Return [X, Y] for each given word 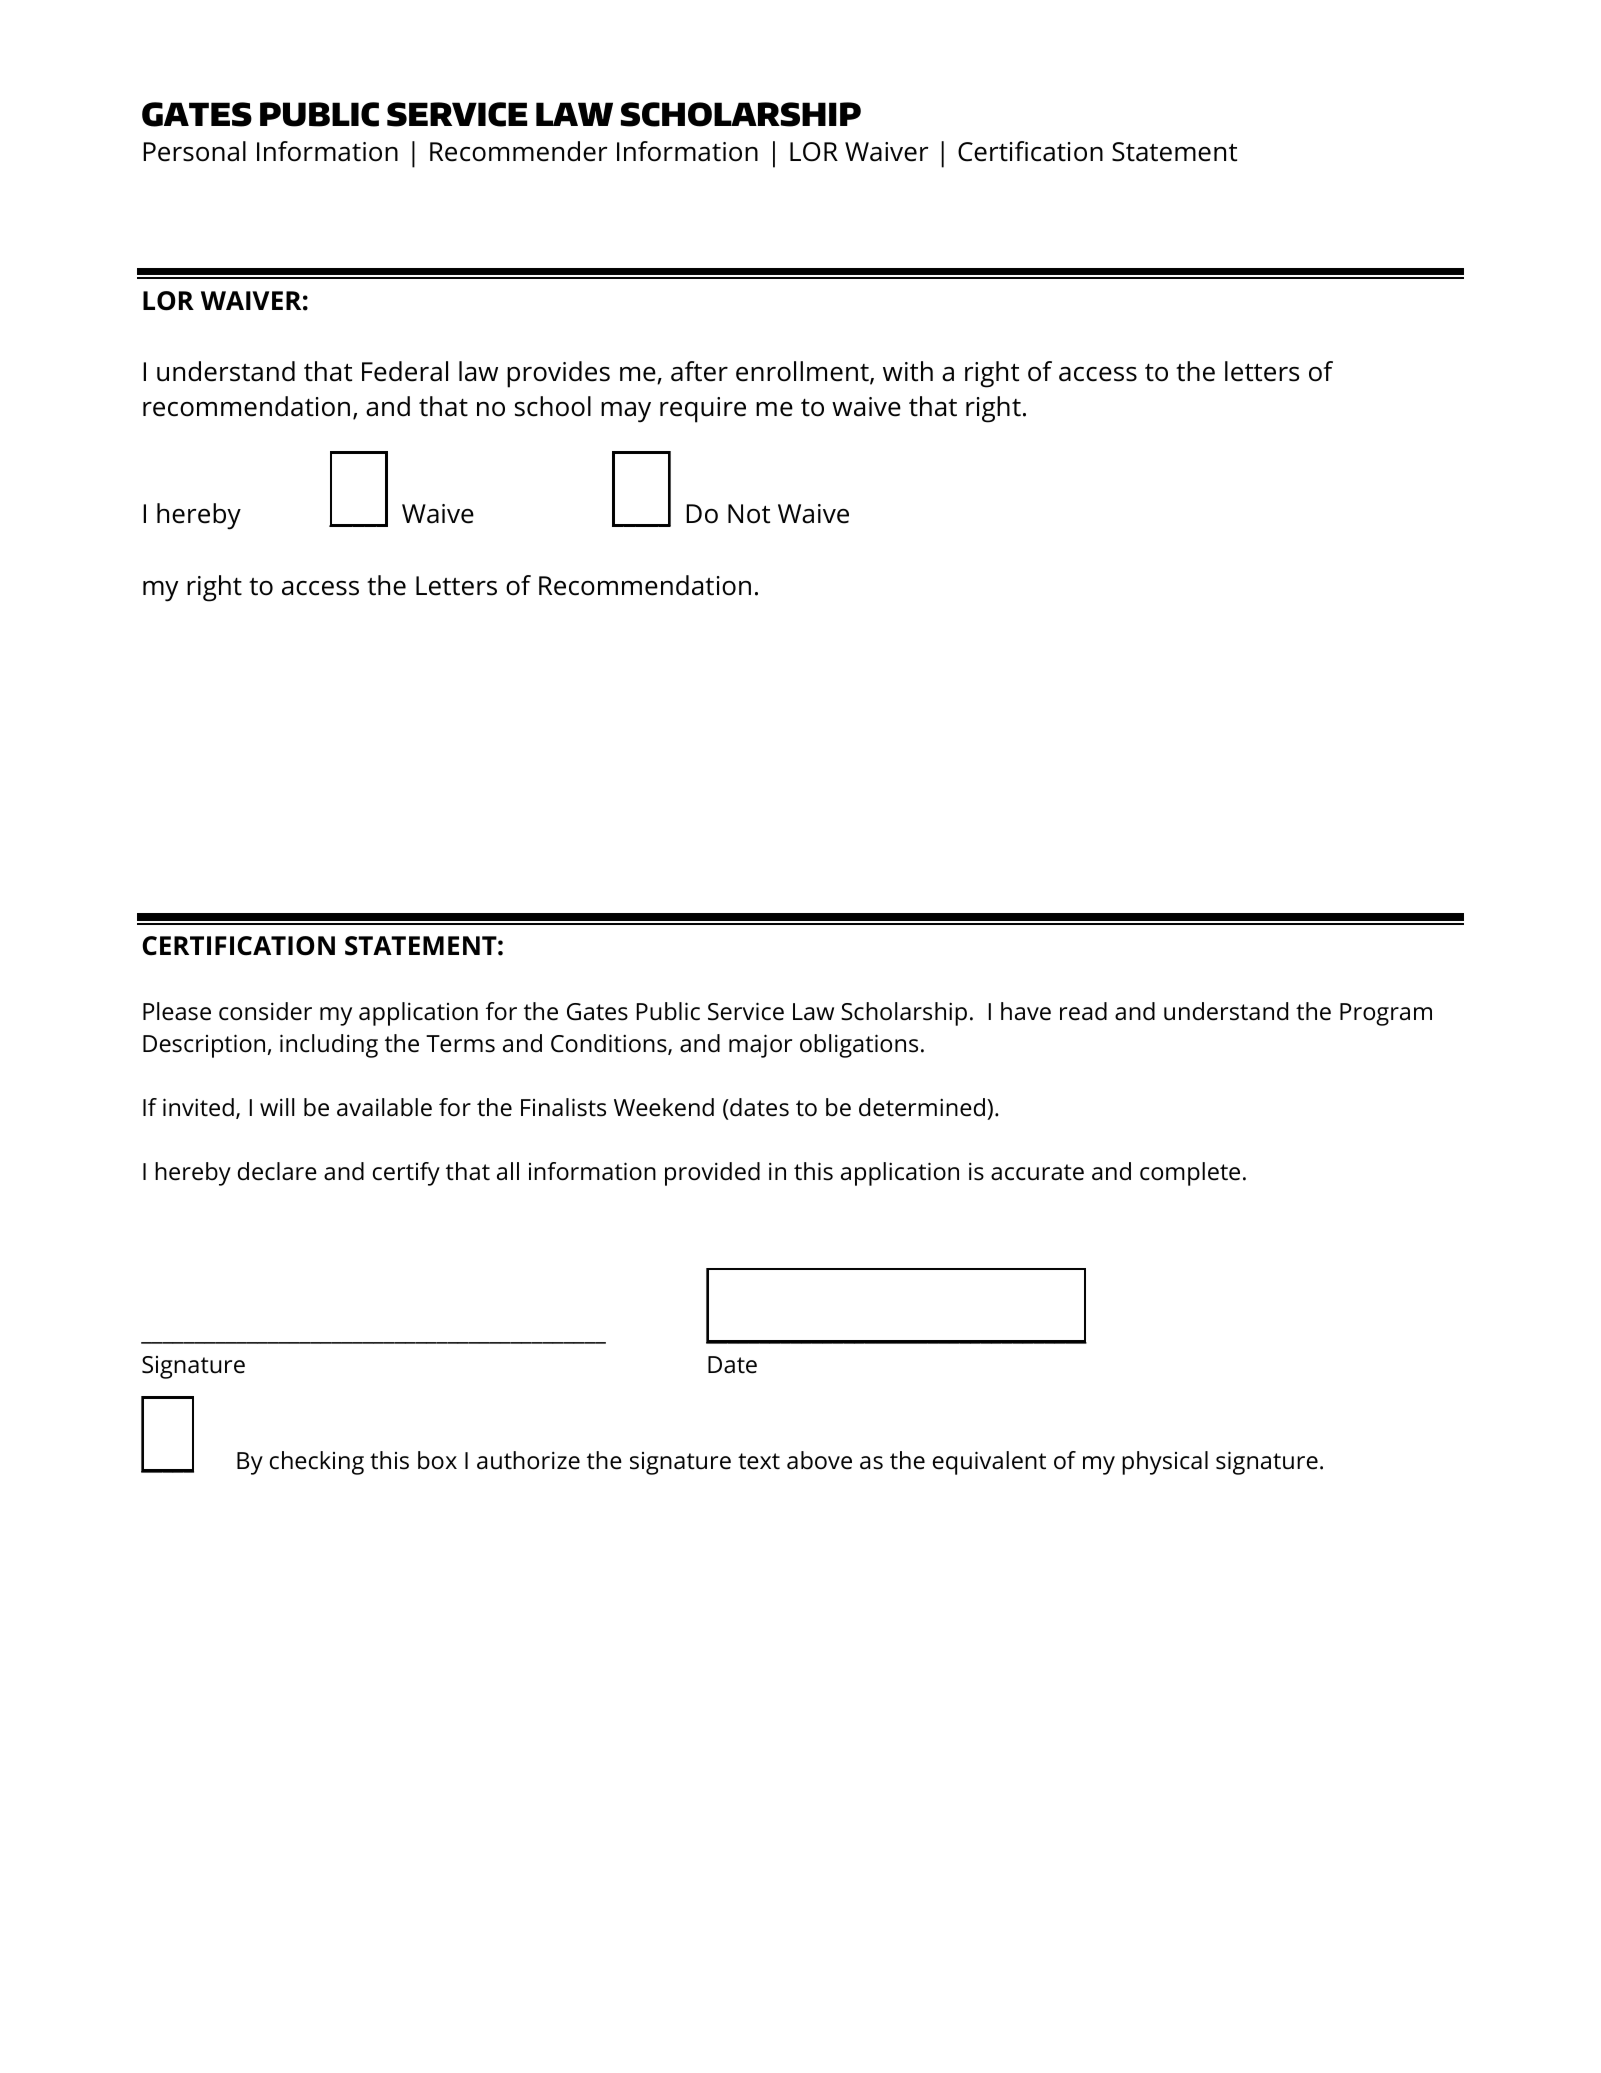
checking [317, 1463]
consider [265, 1011]
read [1083, 1011]
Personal [194, 151]
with [908, 371]
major [760, 1046]
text [759, 1461]
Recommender [518, 151]
